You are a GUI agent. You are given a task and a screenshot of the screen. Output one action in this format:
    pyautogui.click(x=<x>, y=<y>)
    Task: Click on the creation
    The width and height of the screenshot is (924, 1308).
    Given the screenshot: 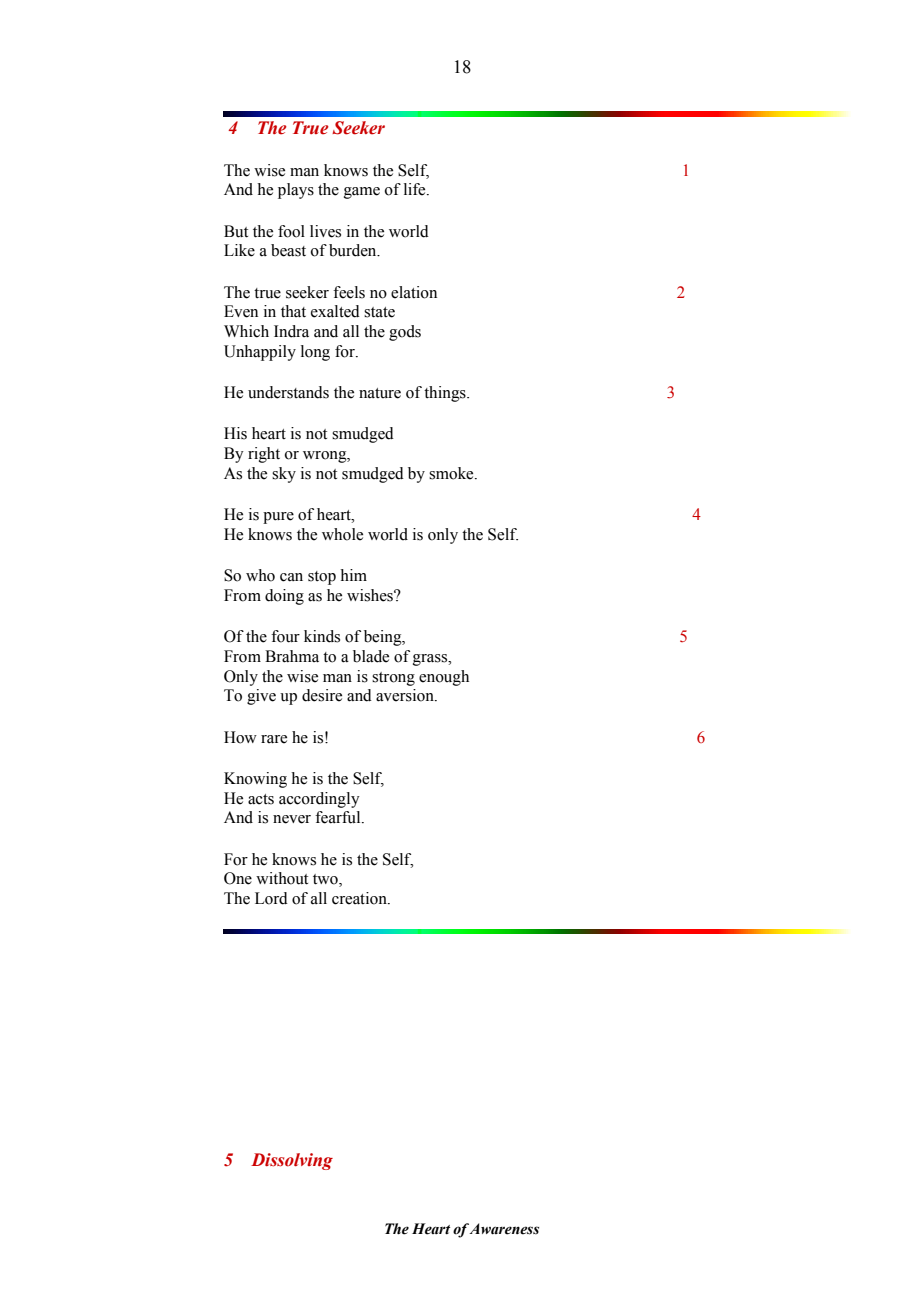 What is the action you would take?
    pyautogui.click(x=360, y=898)
